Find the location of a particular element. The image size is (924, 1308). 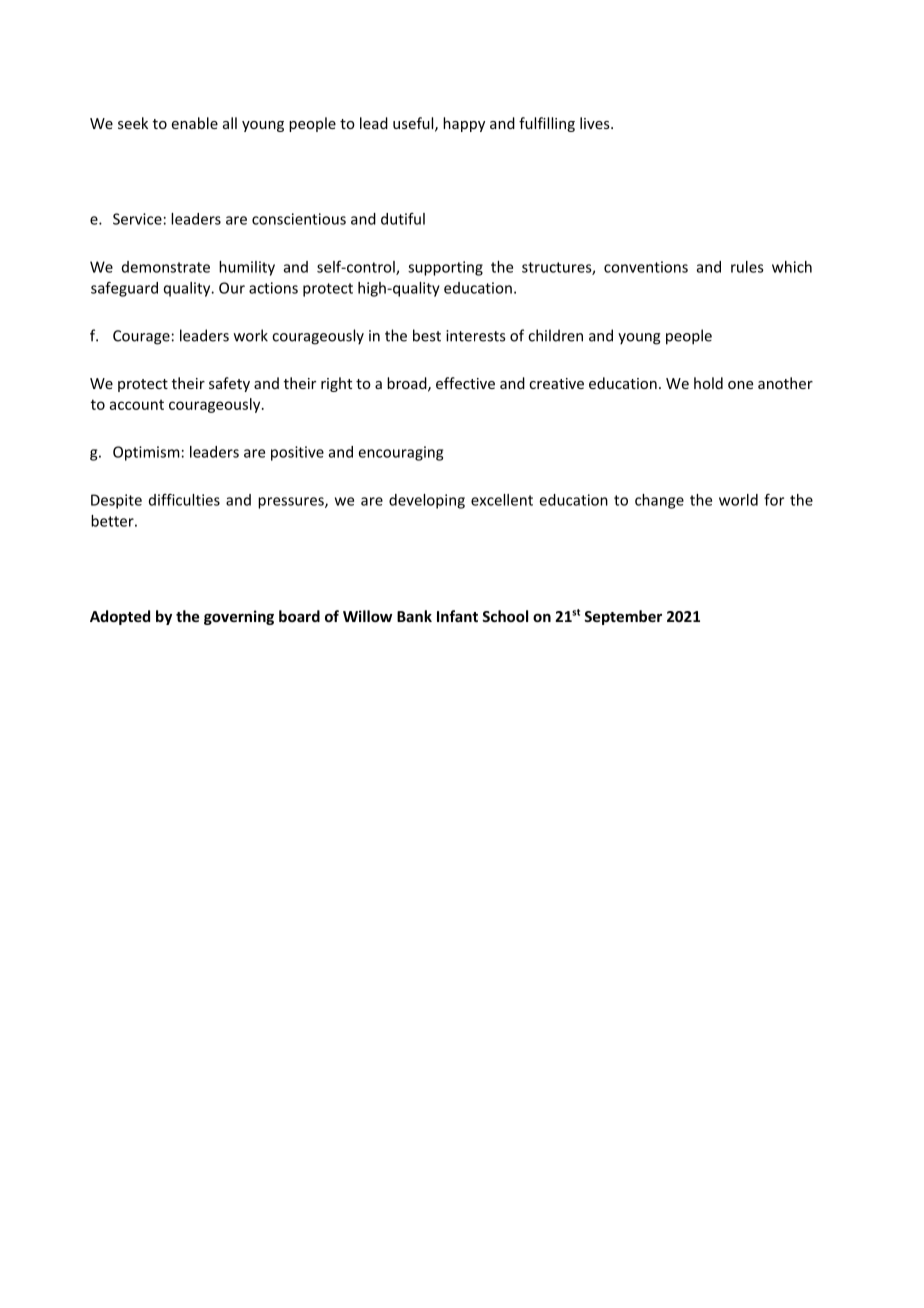

interests is located at coordinates (475, 336).
